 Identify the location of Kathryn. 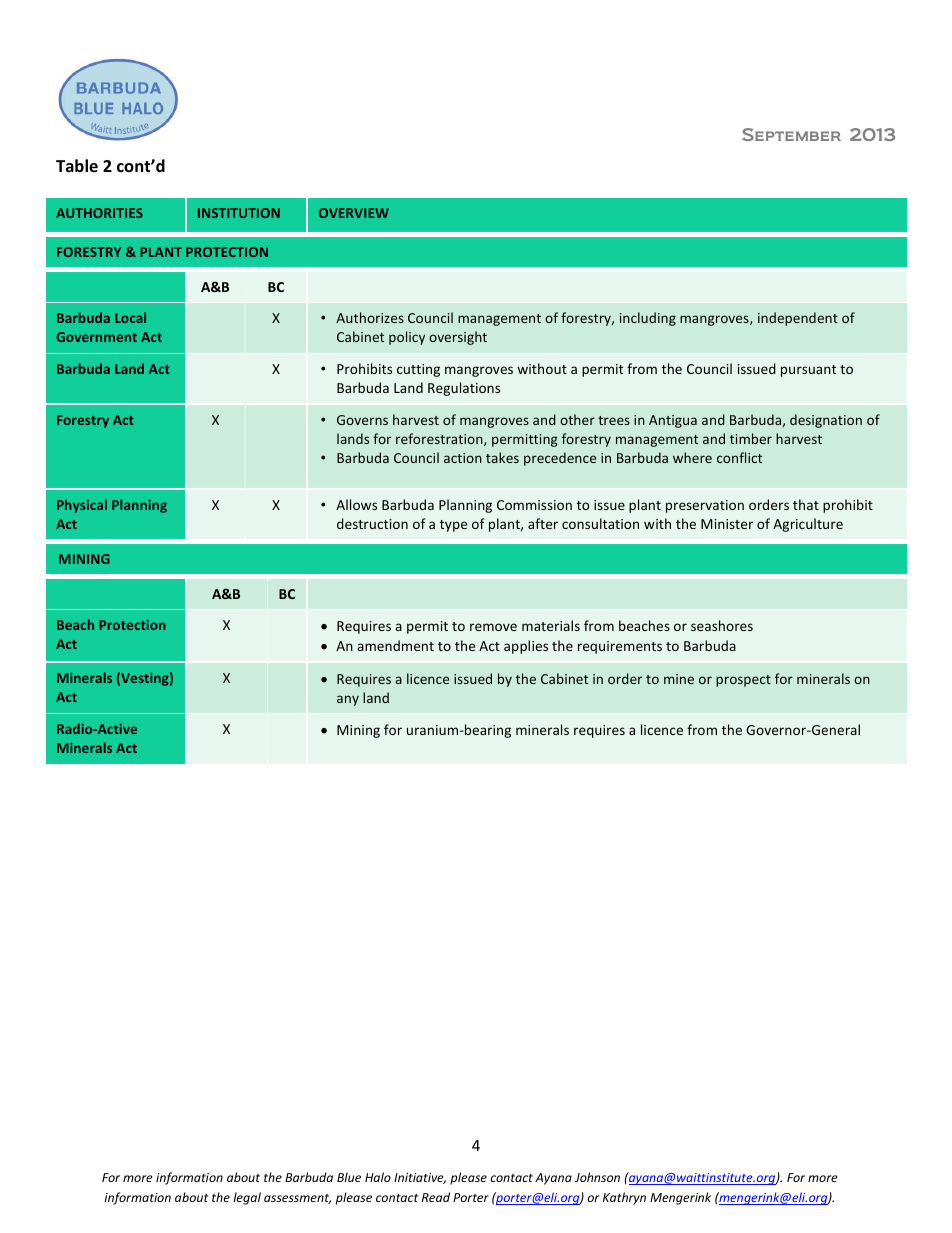
(624, 1198).
